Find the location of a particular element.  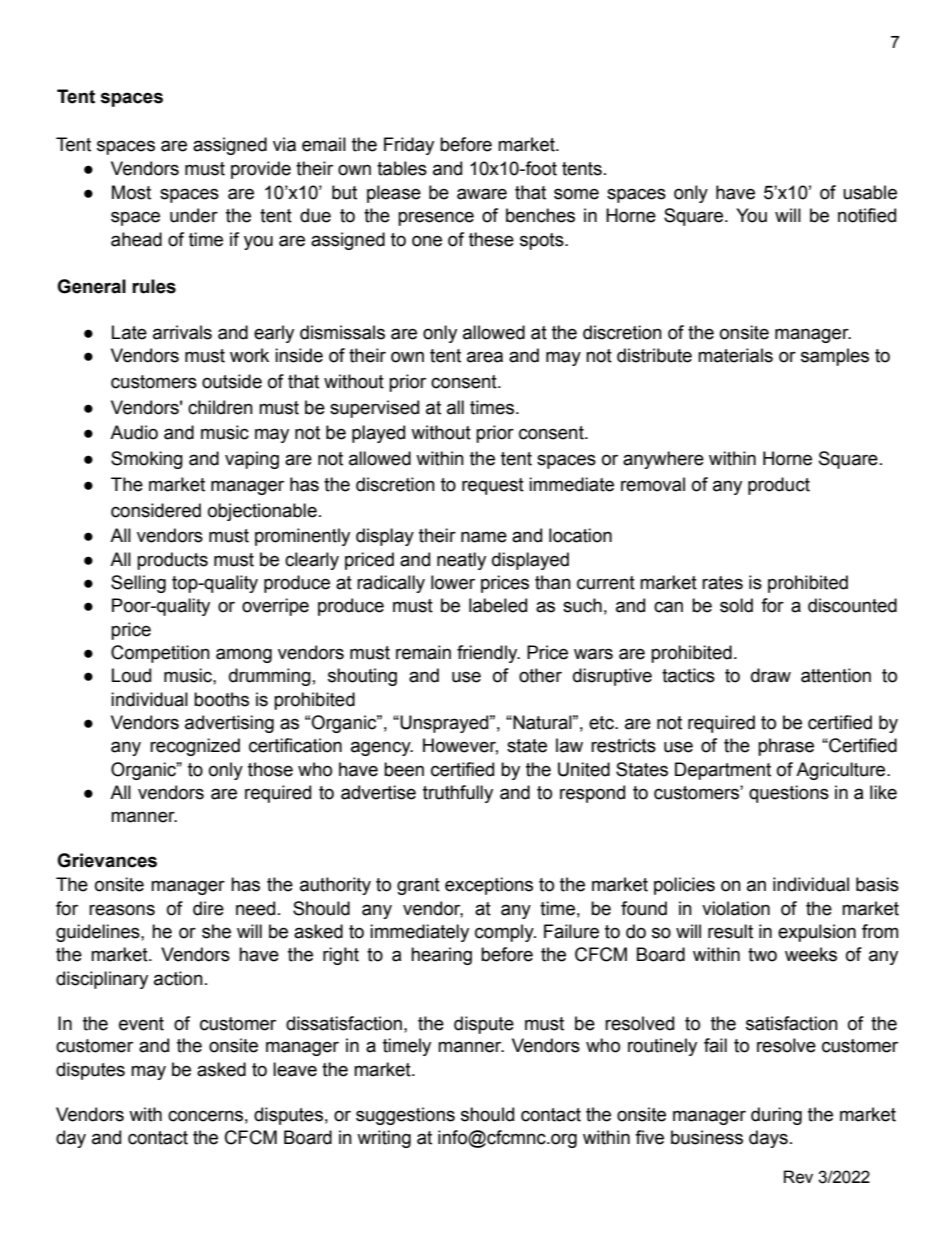

removal is located at coordinates (653, 484).
